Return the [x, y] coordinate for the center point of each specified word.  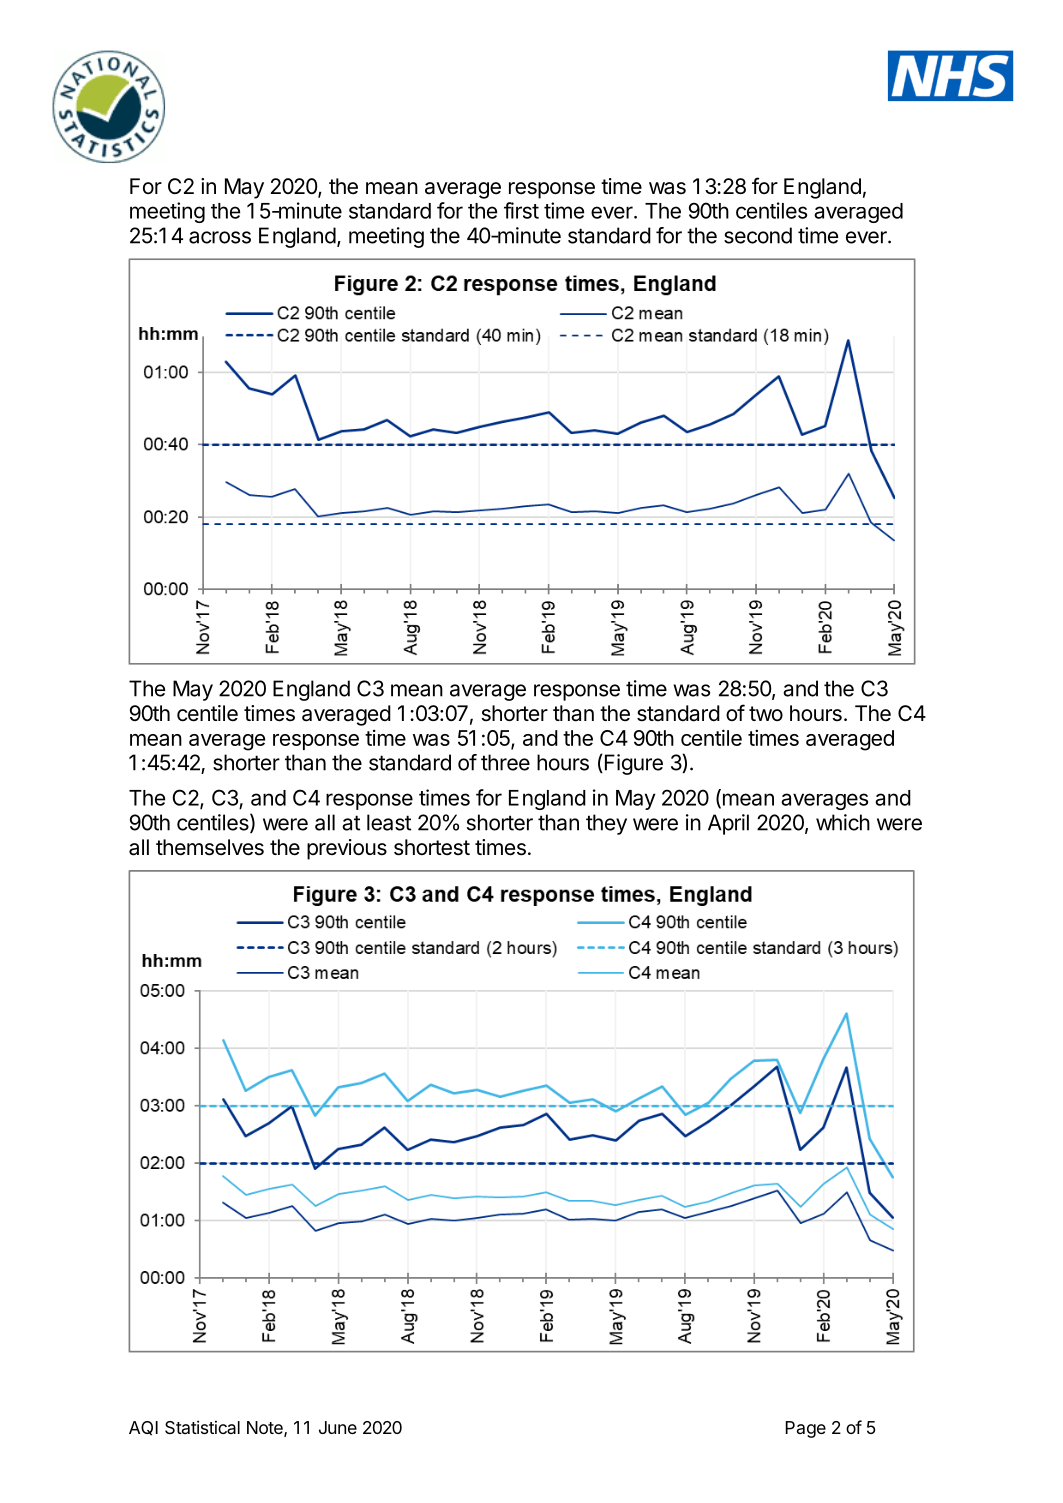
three [505, 762]
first [521, 210]
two [766, 713]
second [758, 235]
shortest [432, 847]
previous [347, 849]
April [728, 824]
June [338, 1427]
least [389, 822]
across [220, 237]
